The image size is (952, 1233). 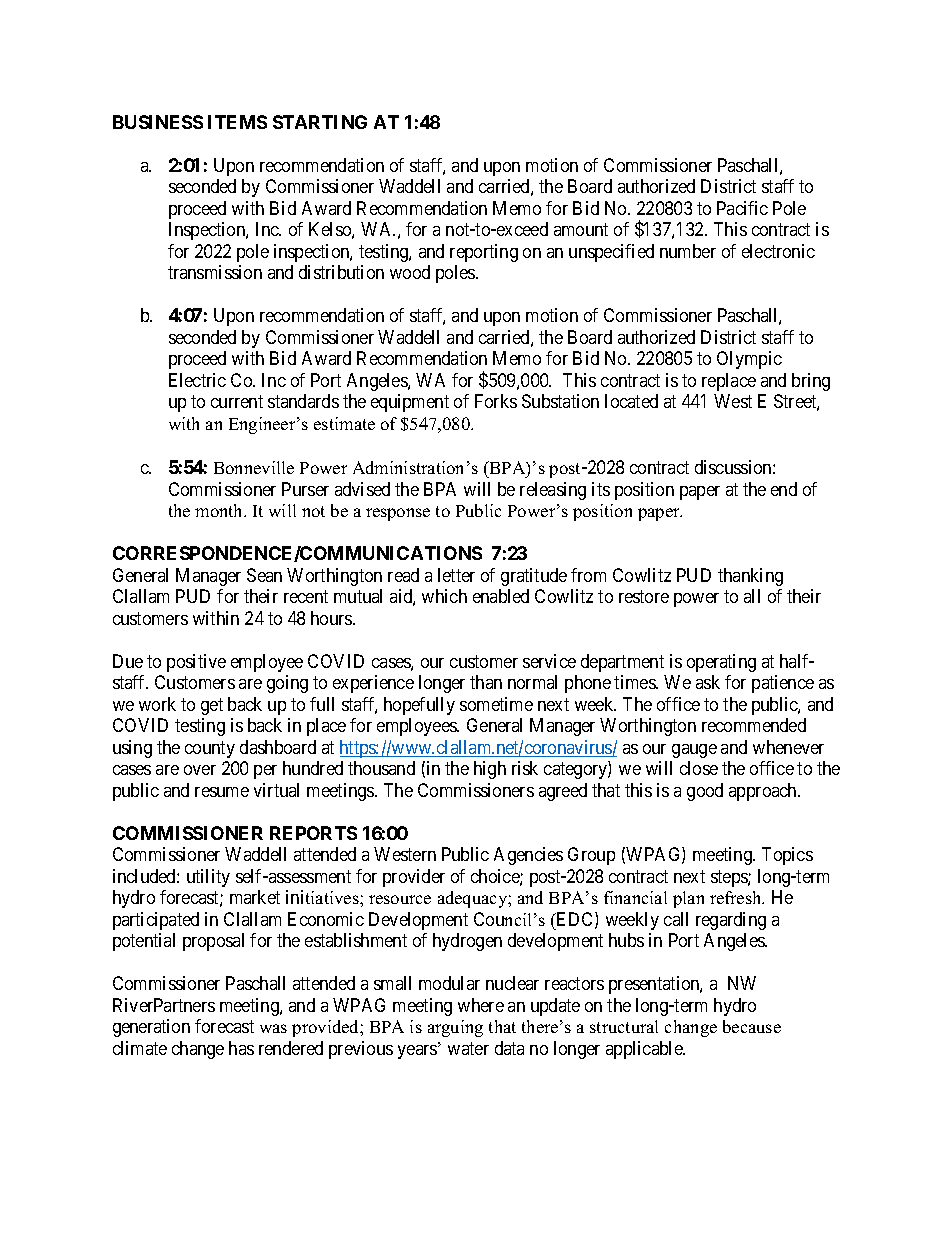 What do you see at coordinates (742, 208) in the page?
I see `Pacific` at bounding box center [742, 208].
